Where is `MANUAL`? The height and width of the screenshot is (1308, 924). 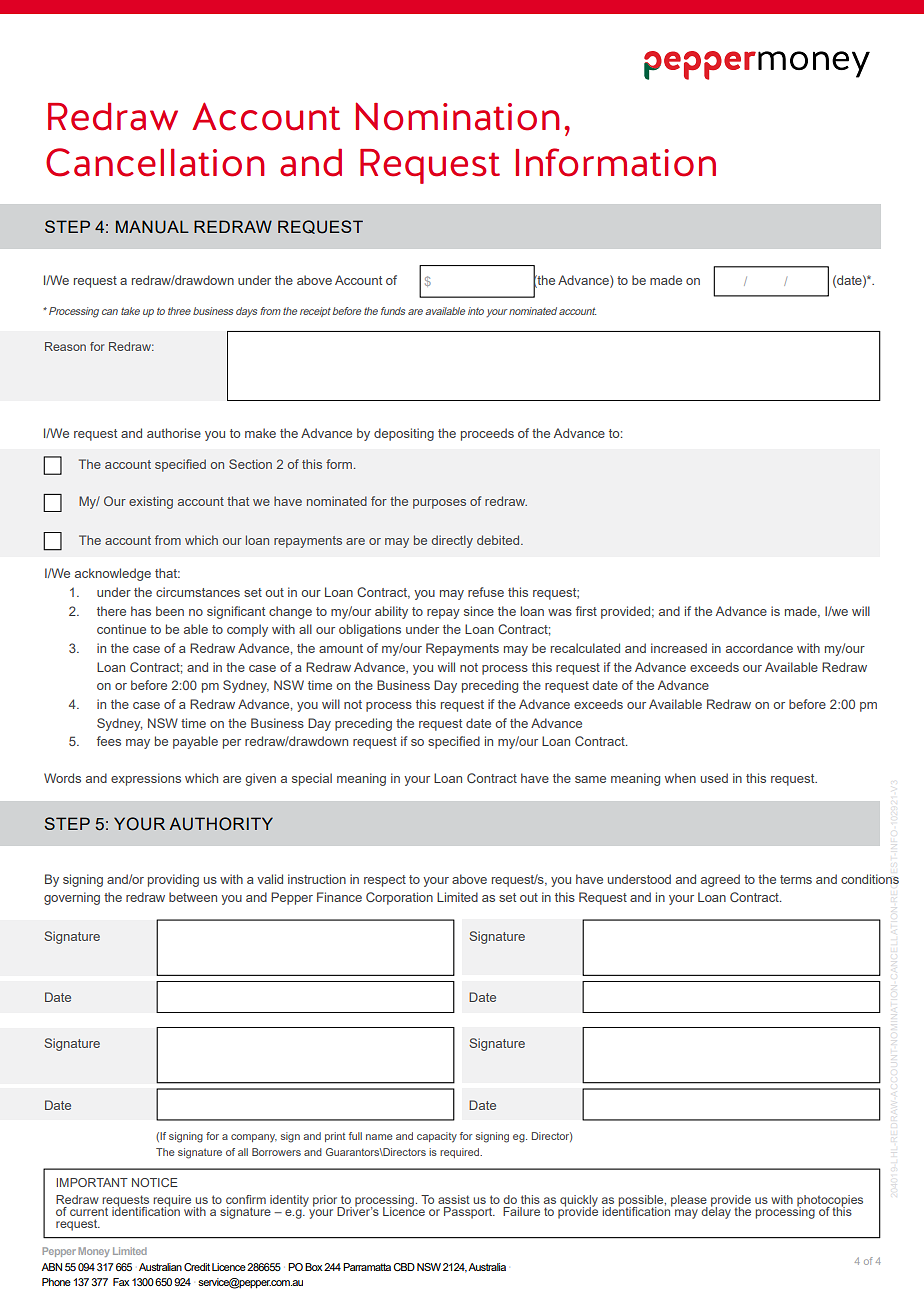
MANUAL is located at coordinates (152, 227).
